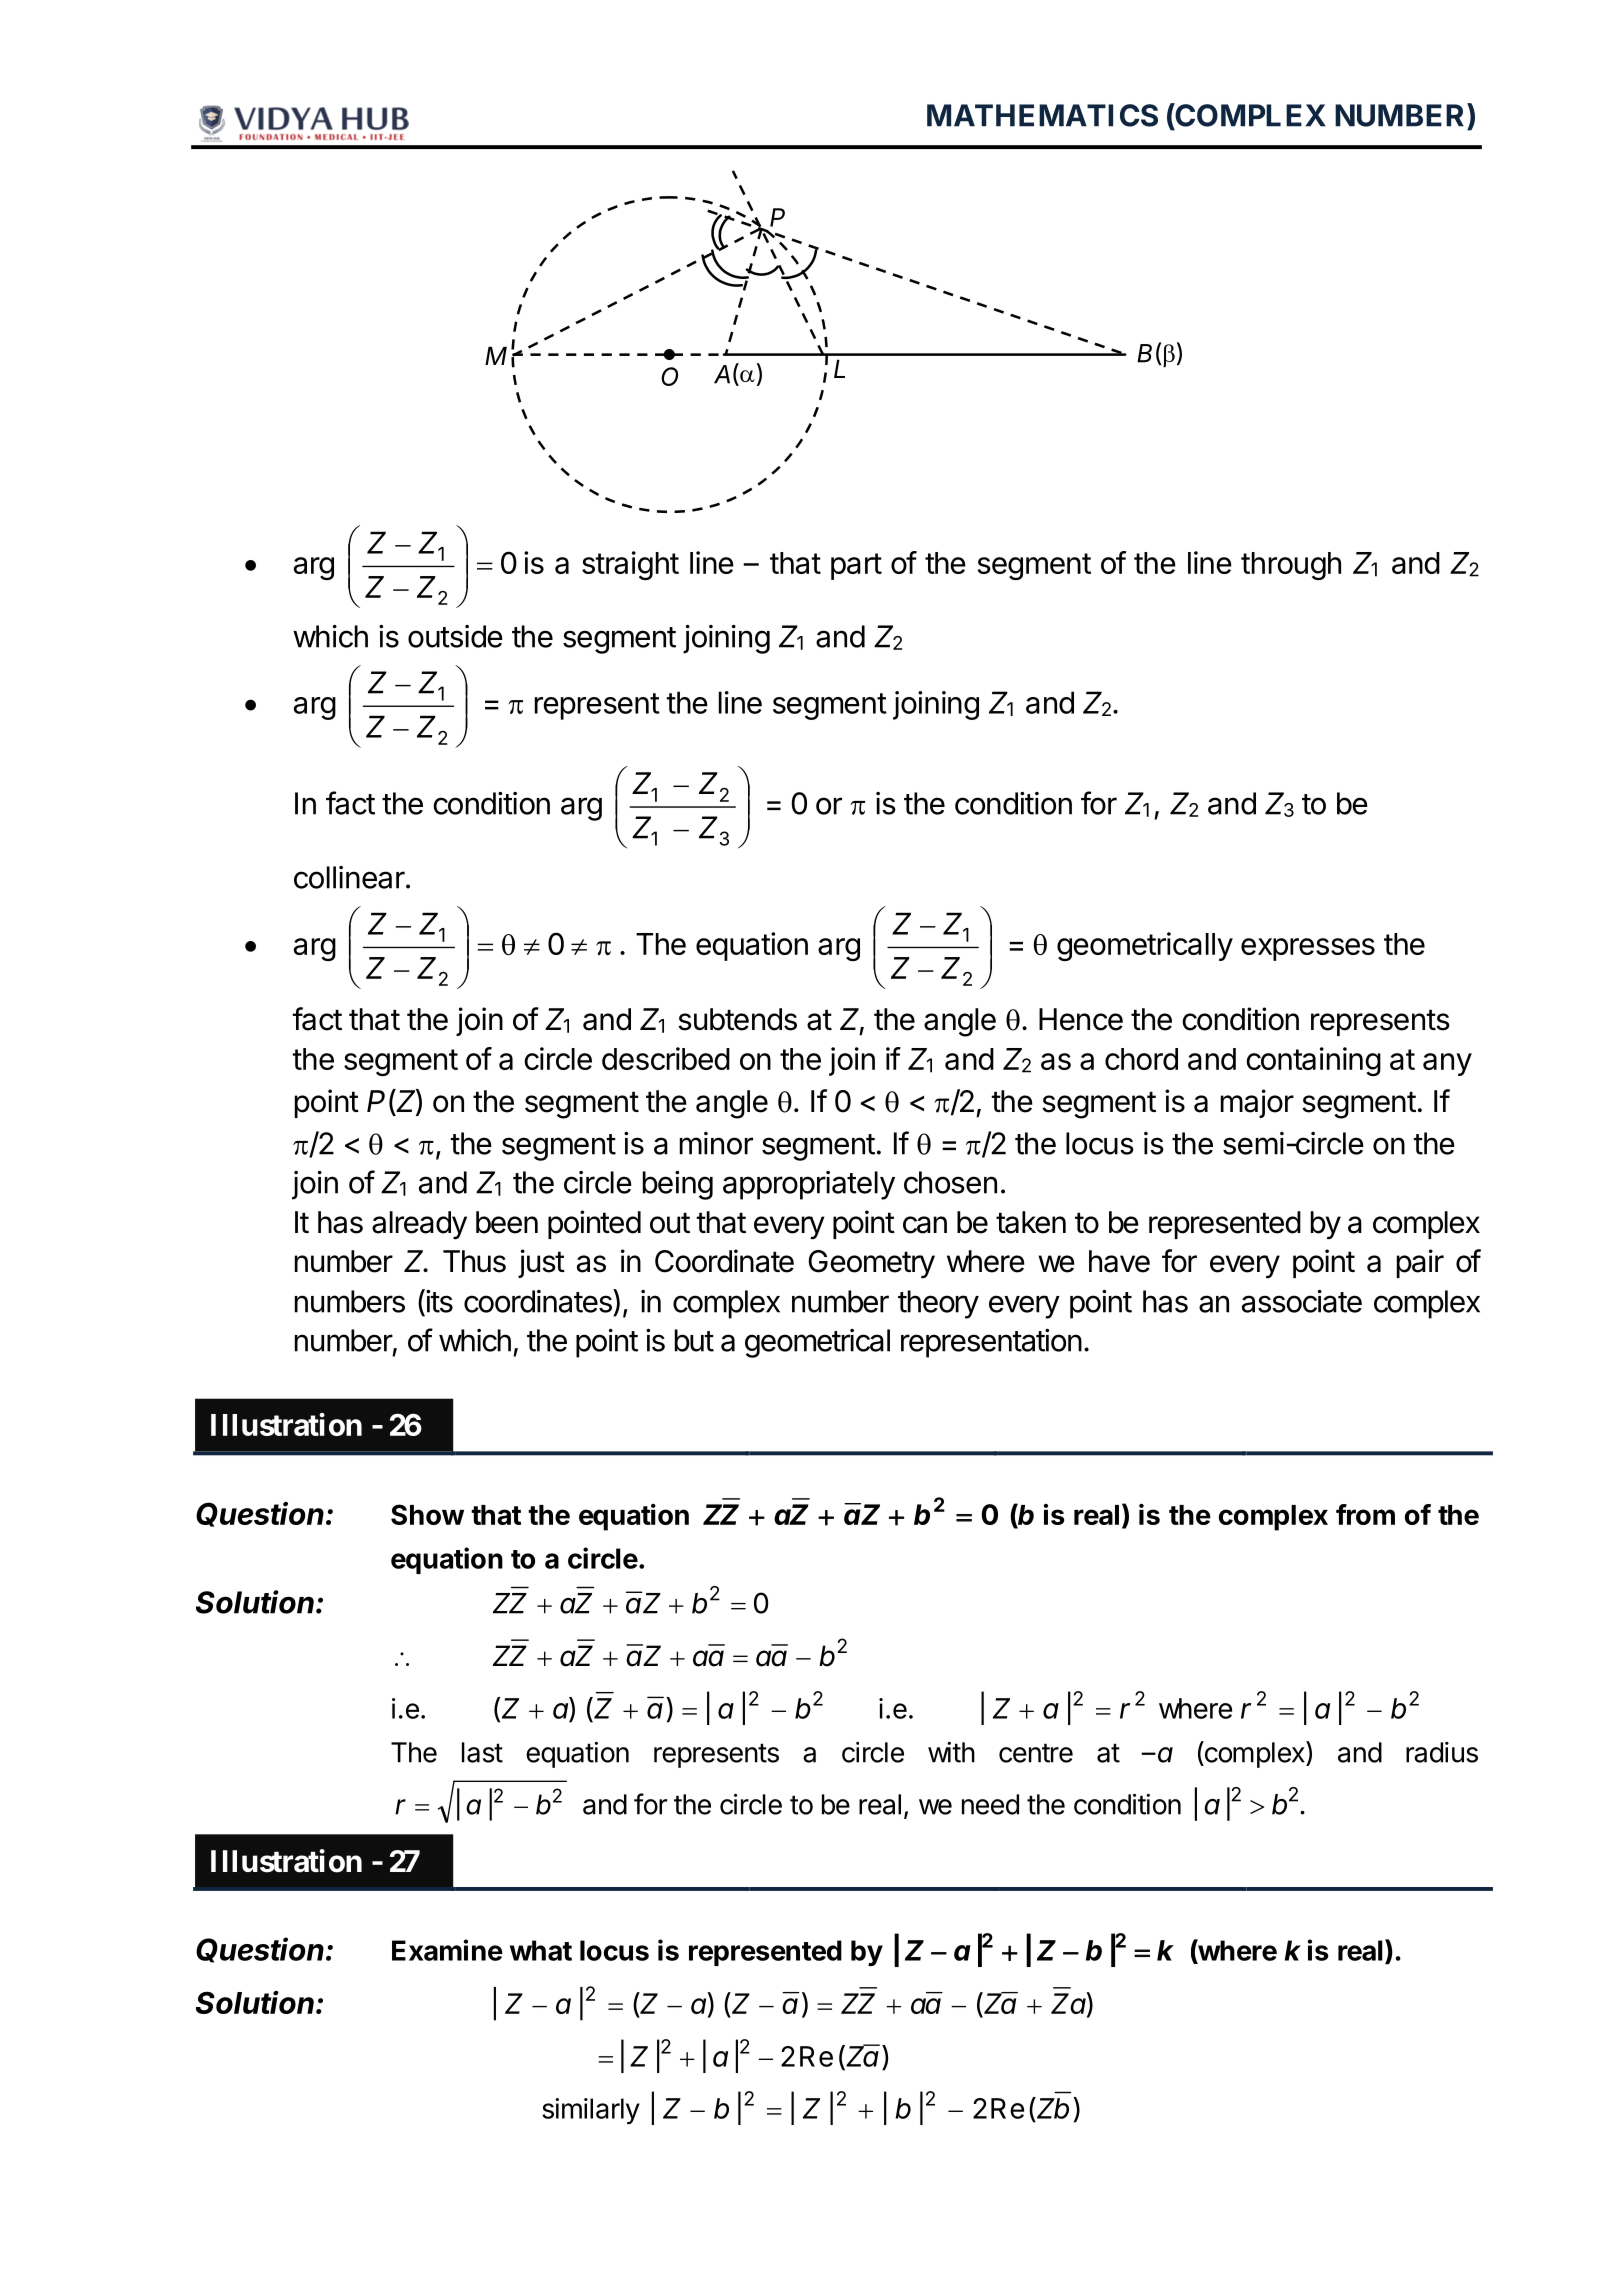 The image size is (1612, 2281). What do you see at coordinates (1291, 566) in the document?
I see `through` at bounding box center [1291, 566].
